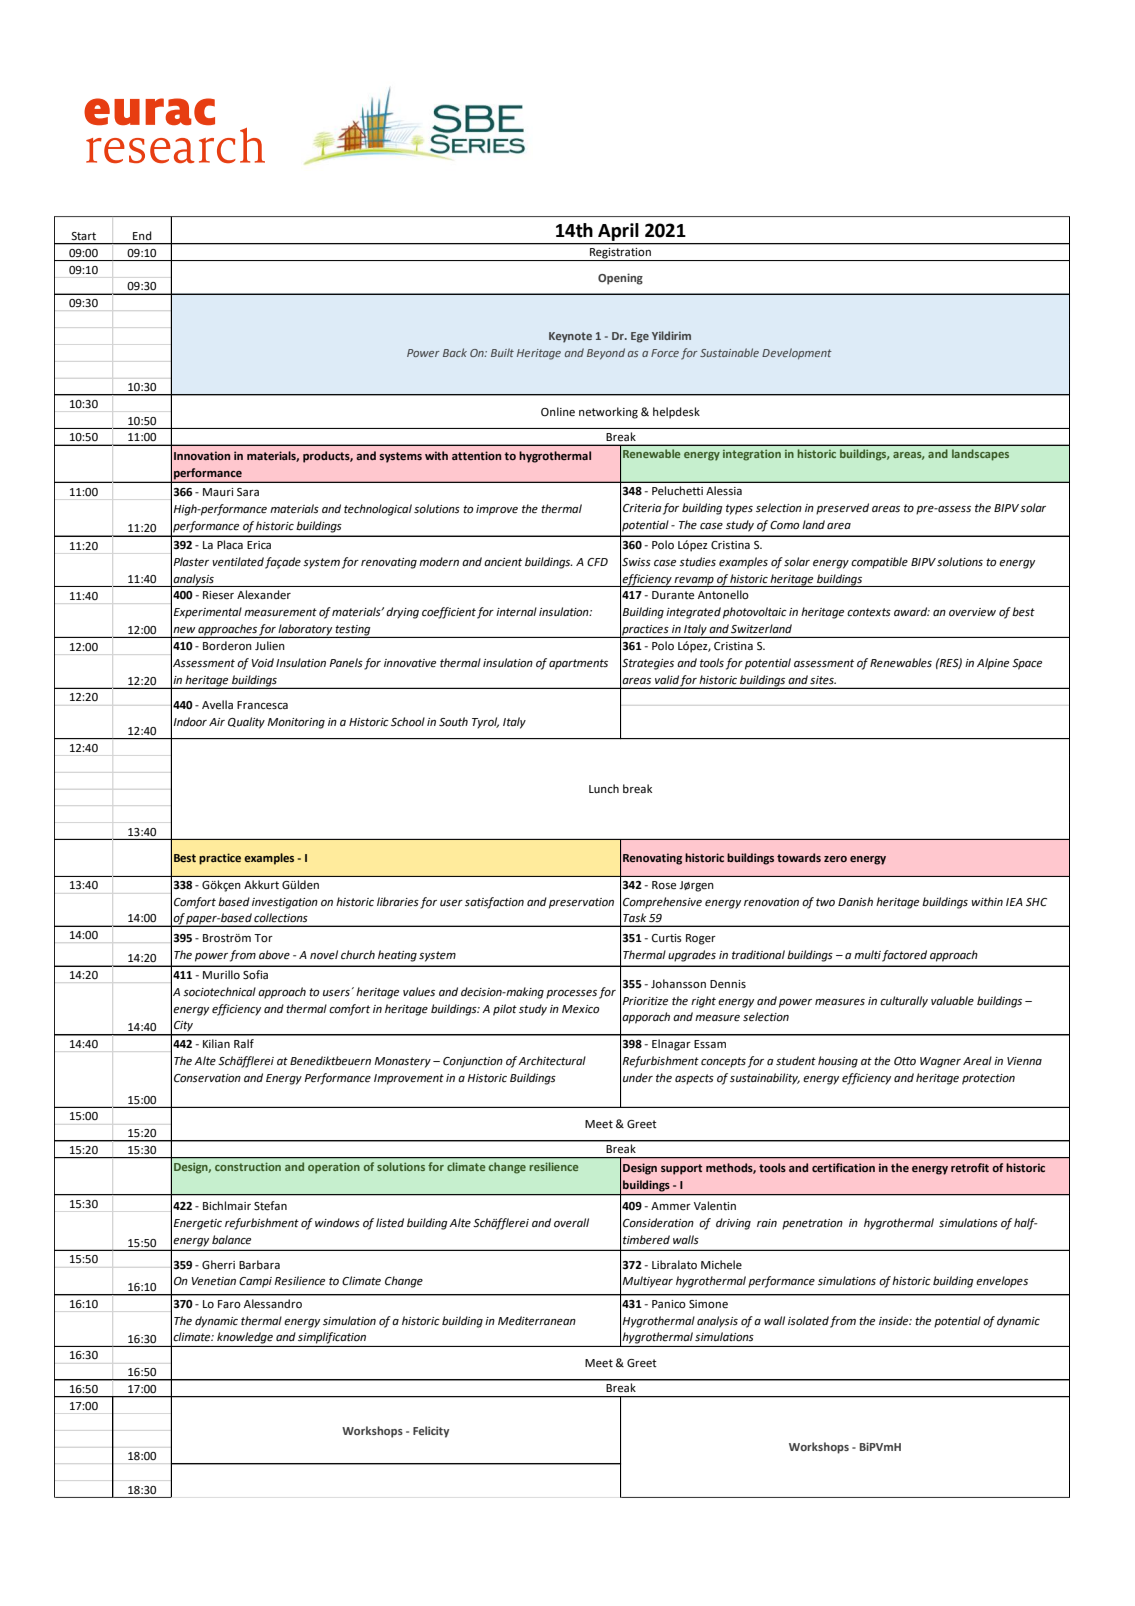  I want to click on End, so click(142, 235).
